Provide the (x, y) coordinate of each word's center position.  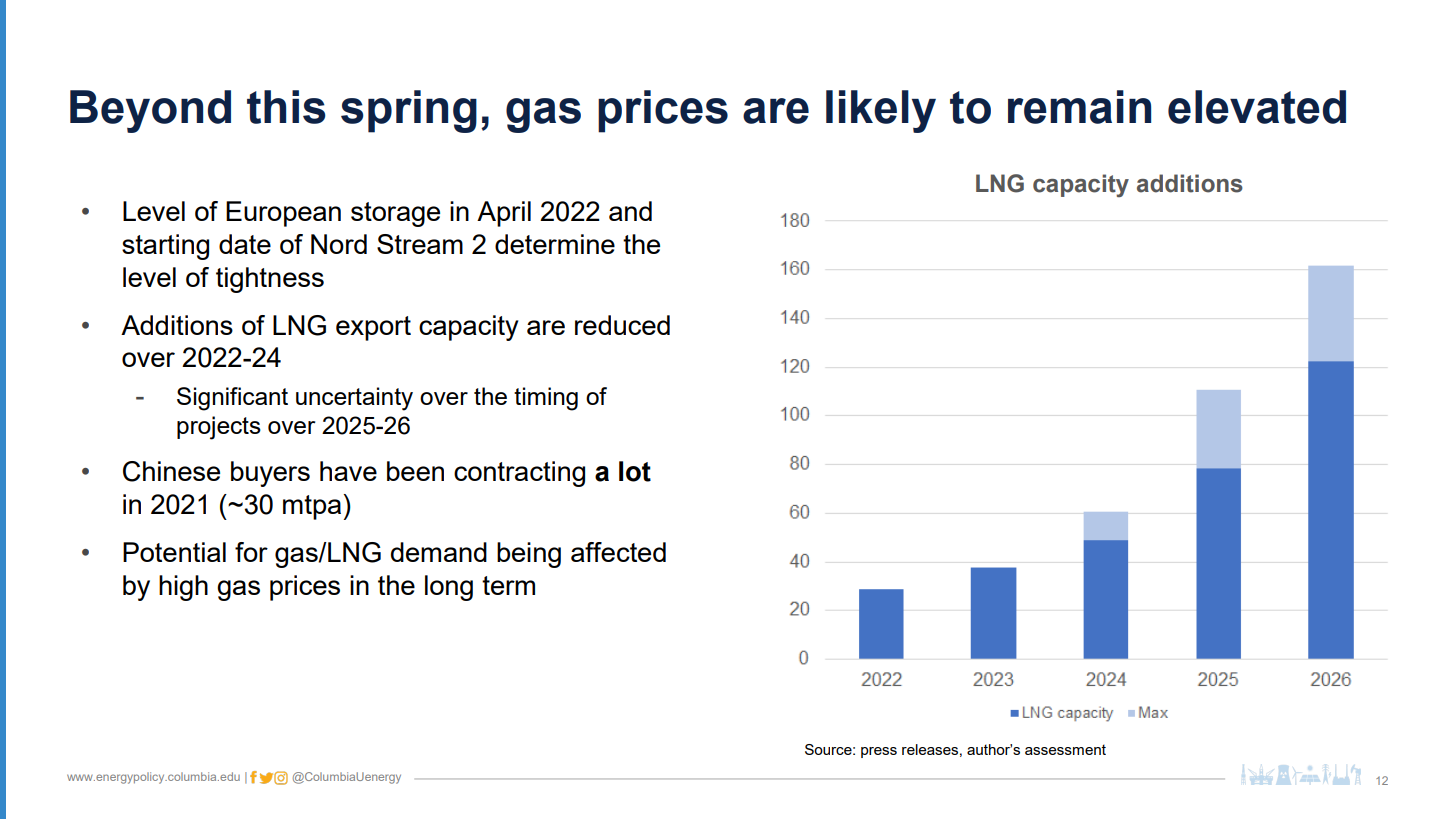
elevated (1257, 107)
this (286, 107)
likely (881, 111)
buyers (270, 474)
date (245, 244)
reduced (622, 325)
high (183, 588)
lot (635, 471)
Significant (232, 399)
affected (618, 552)
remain (1079, 107)
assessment (1065, 749)
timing (546, 399)
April (504, 214)
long (449, 588)
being (529, 555)
